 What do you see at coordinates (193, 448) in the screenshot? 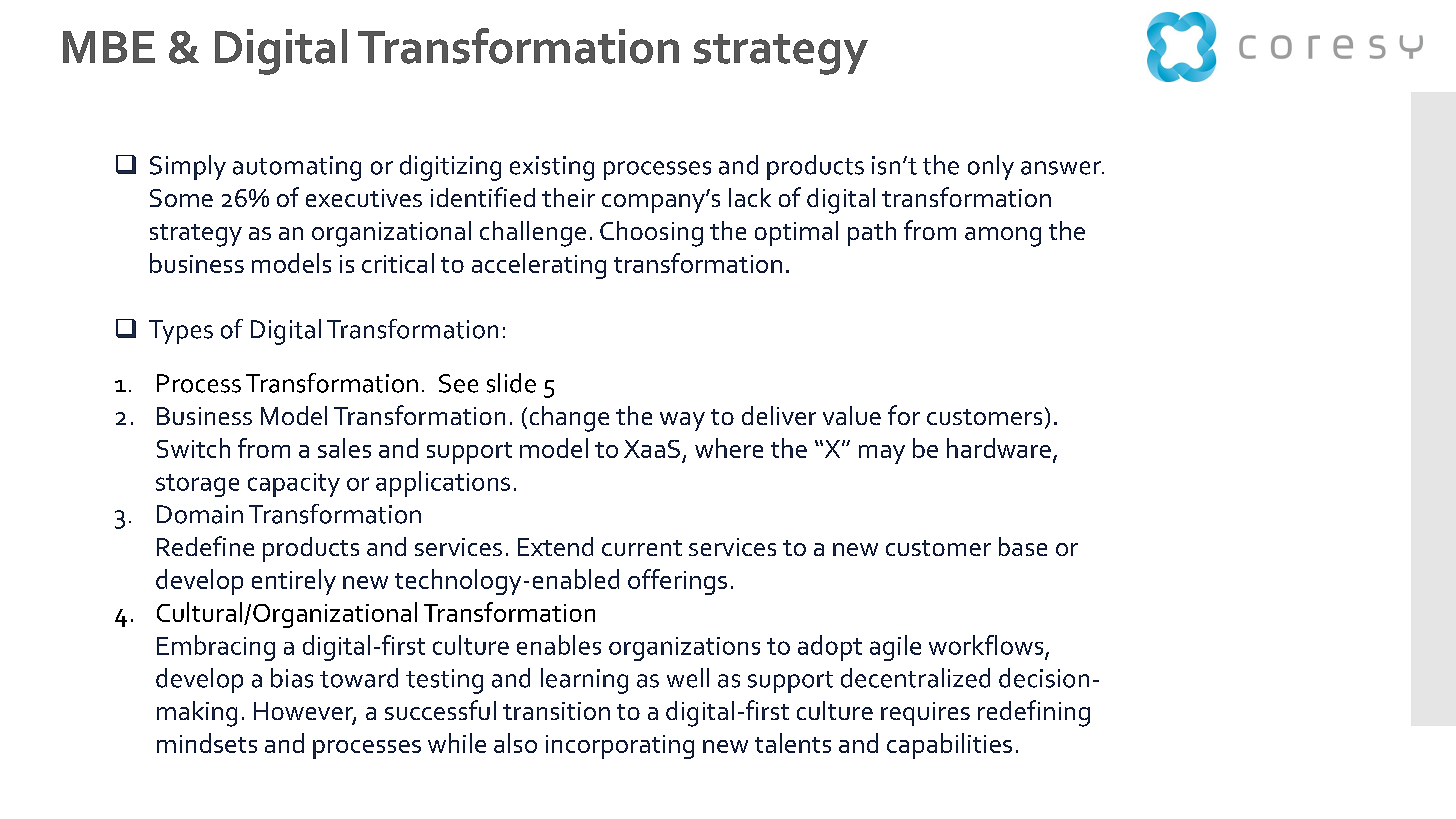
I see `Switch` at bounding box center [193, 448].
